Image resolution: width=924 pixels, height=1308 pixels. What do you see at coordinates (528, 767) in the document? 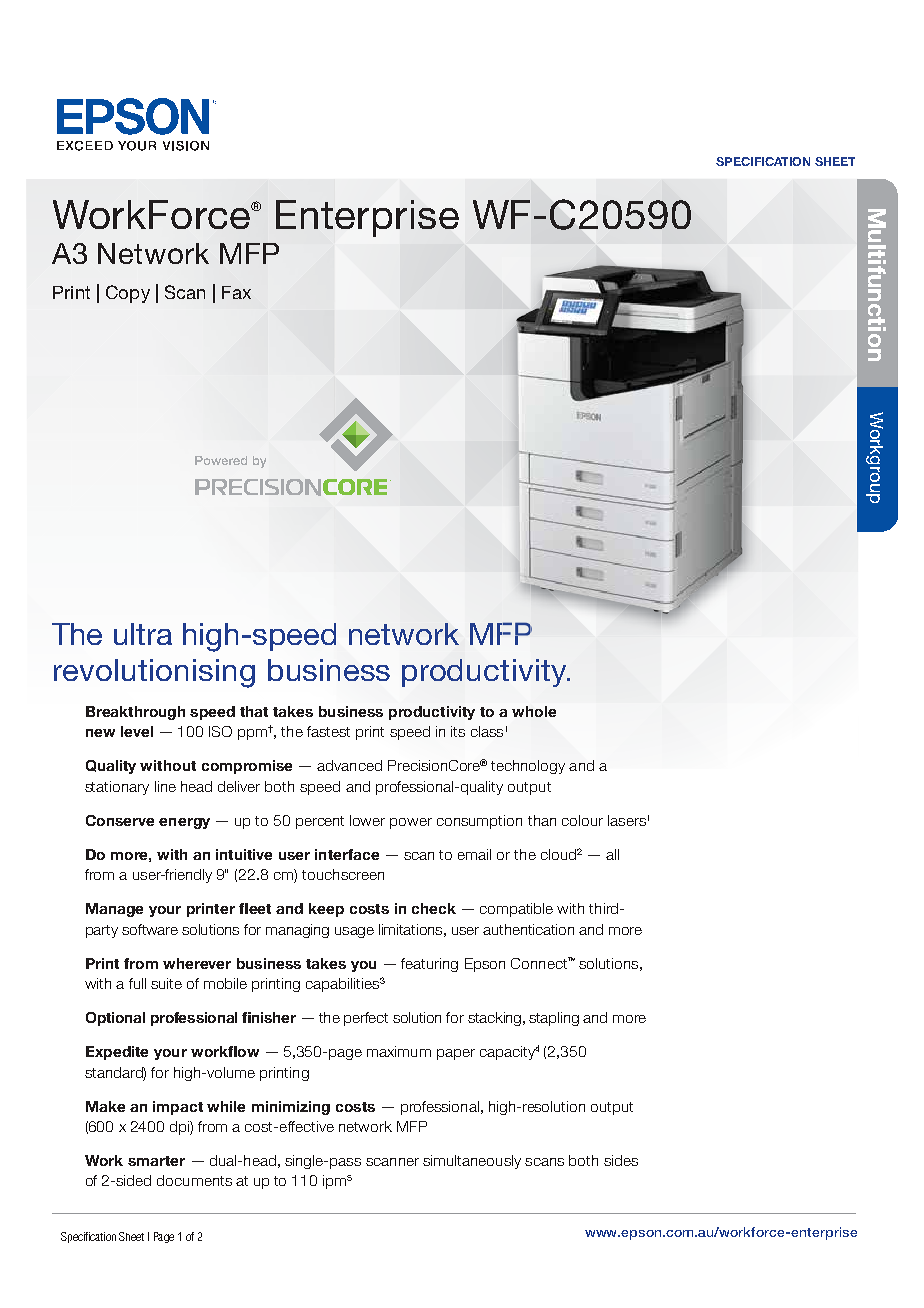
I see `technology` at bounding box center [528, 767].
